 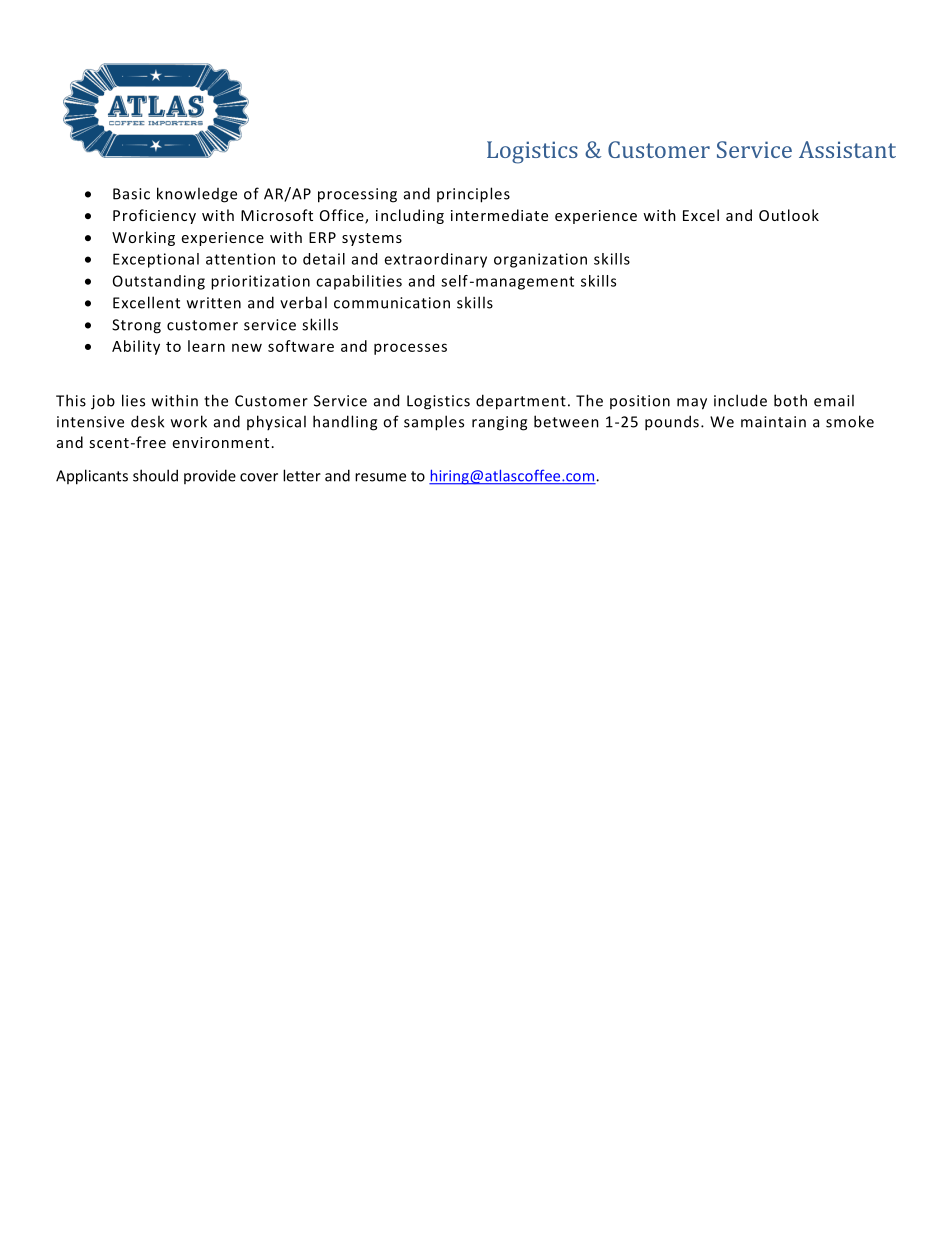 I want to click on Assistant, so click(x=847, y=149).
